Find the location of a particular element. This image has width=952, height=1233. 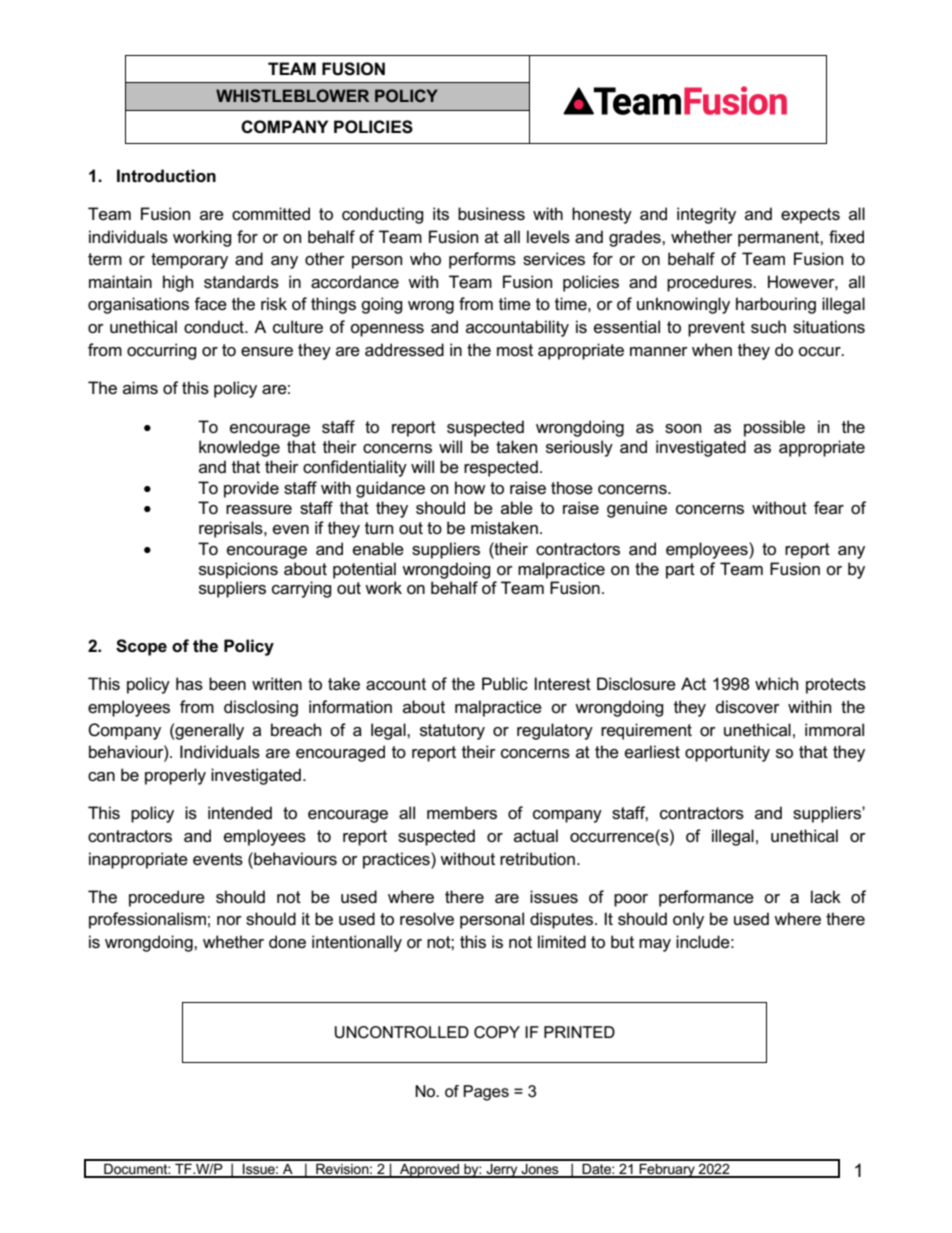

potential is located at coordinates (364, 570).
